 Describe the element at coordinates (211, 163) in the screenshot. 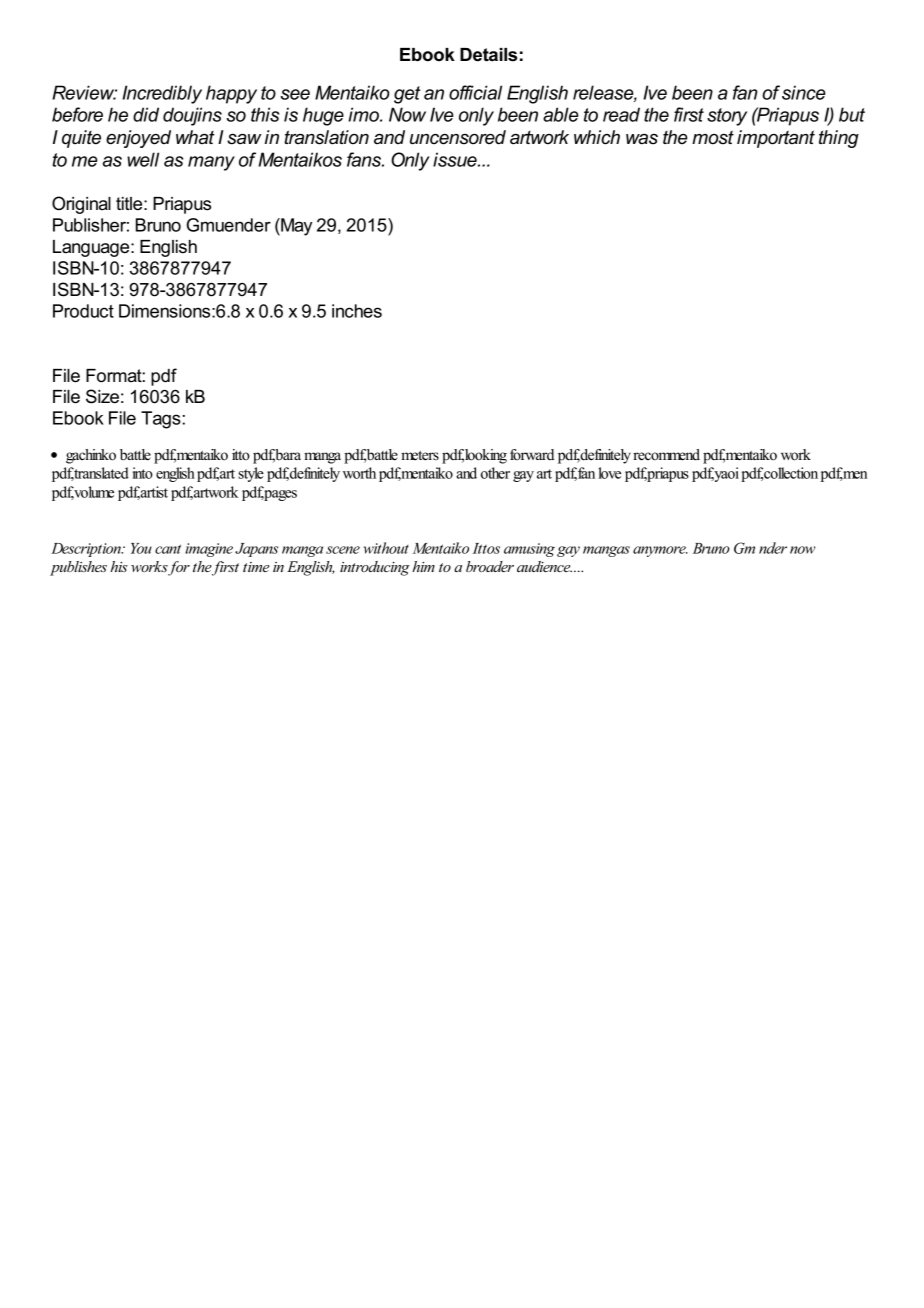

I see `many` at that location.
